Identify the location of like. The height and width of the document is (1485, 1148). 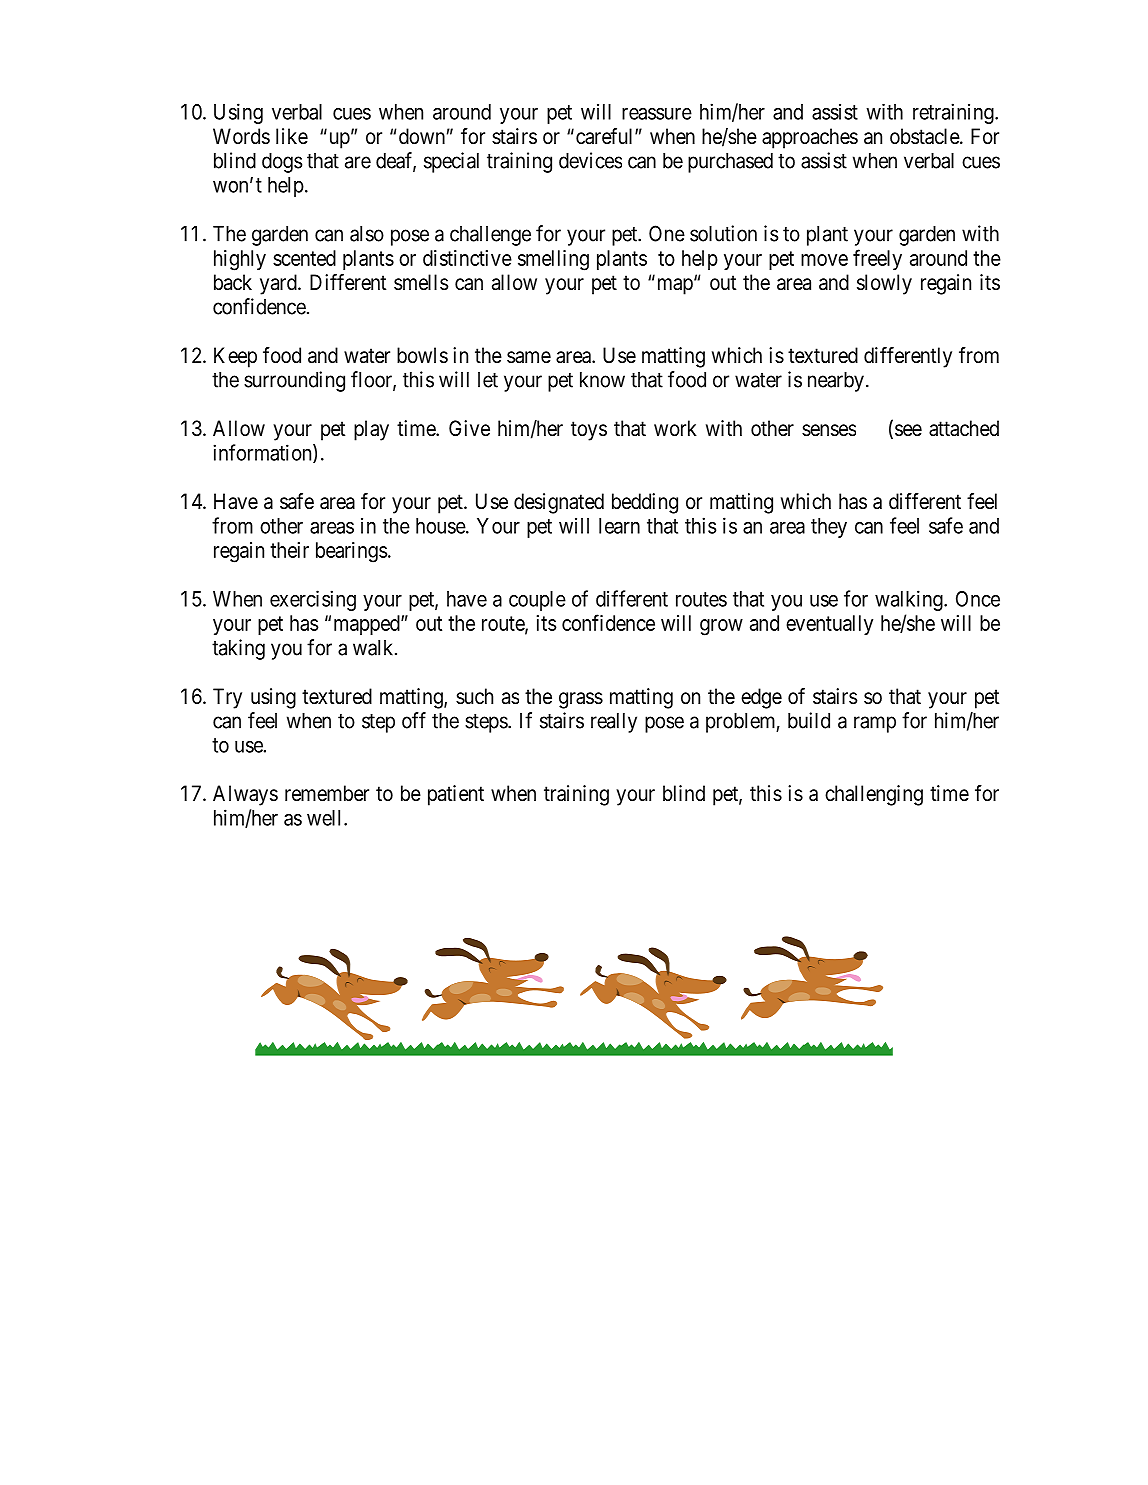
(292, 136).
